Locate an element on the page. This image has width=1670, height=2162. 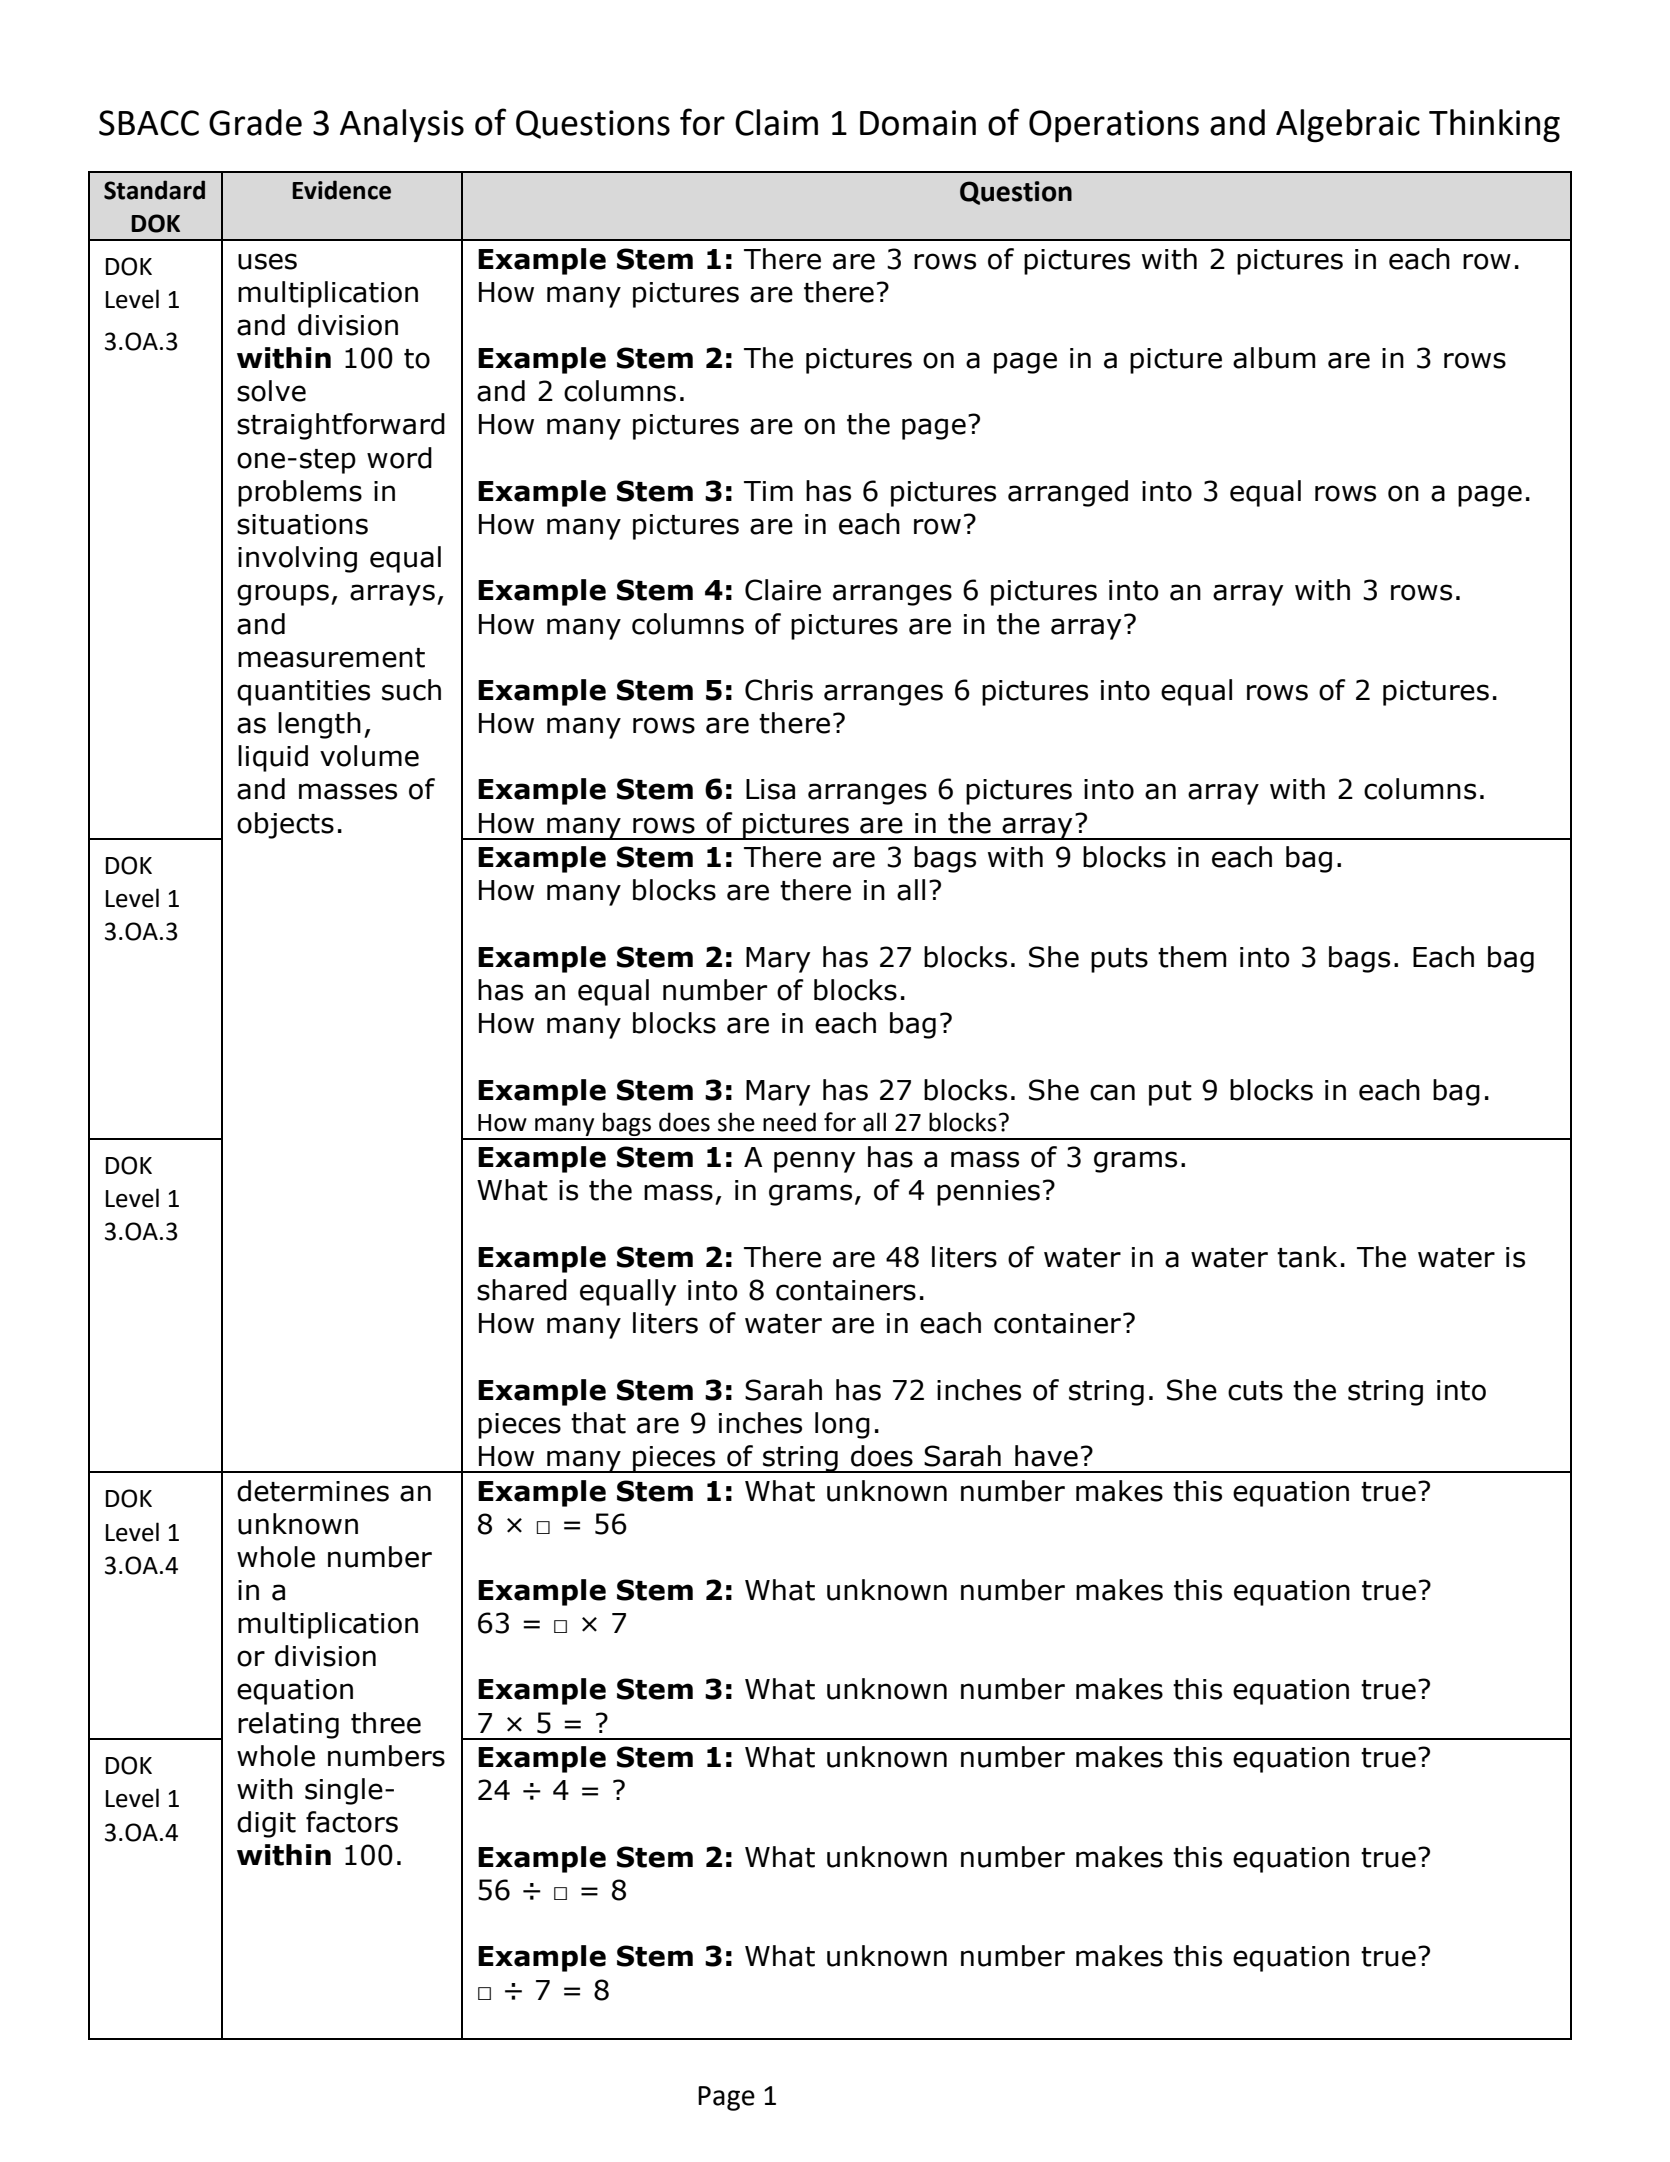
Algebraic is located at coordinates (1348, 126).
